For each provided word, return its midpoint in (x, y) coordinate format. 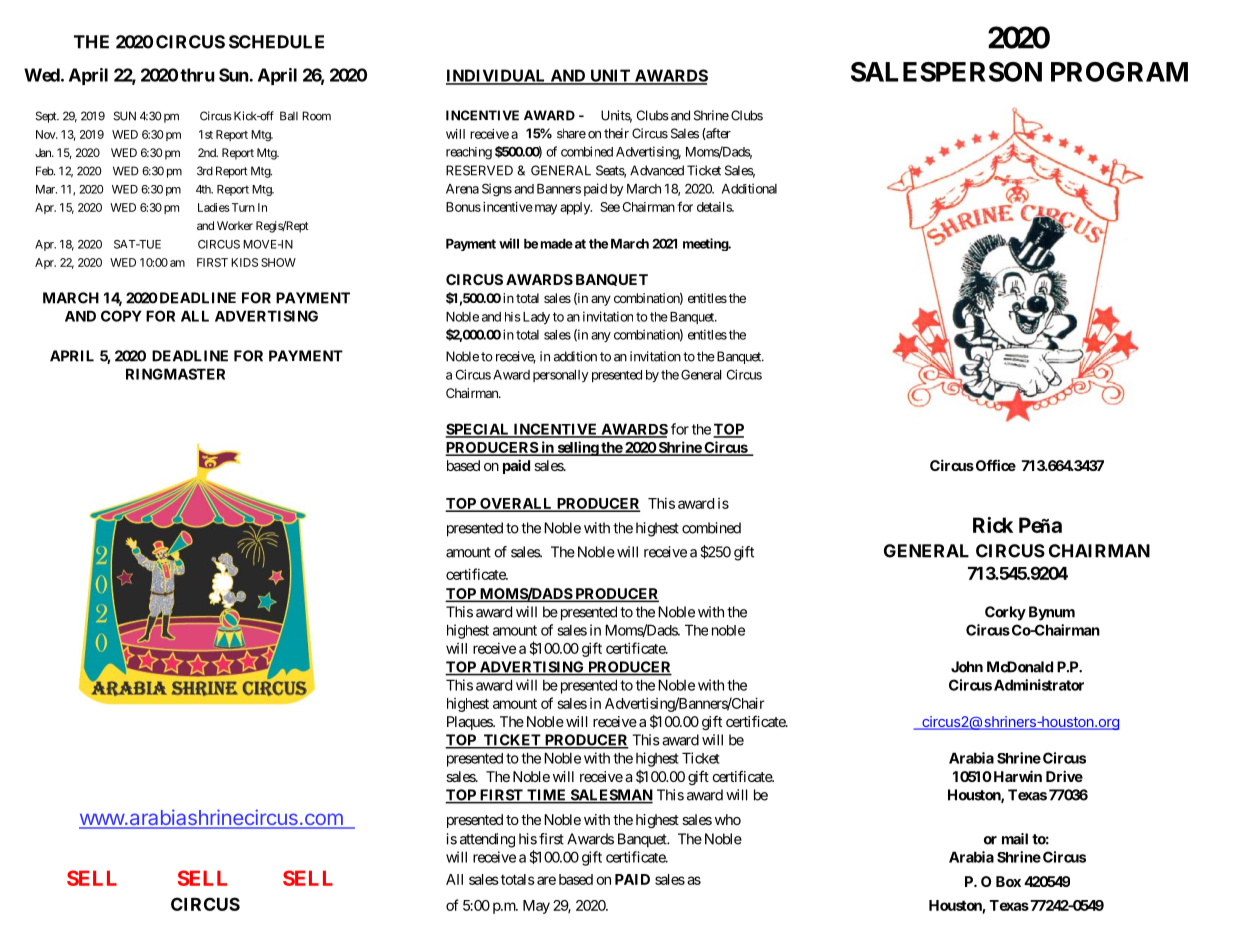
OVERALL (516, 505)
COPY (121, 316)
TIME (547, 796)
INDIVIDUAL (497, 76)
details (715, 207)
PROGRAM (1119, 72)
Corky (1005, 613)
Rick (993, 525)
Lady (535, 318)
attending (487, 840)
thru (197, 75)
